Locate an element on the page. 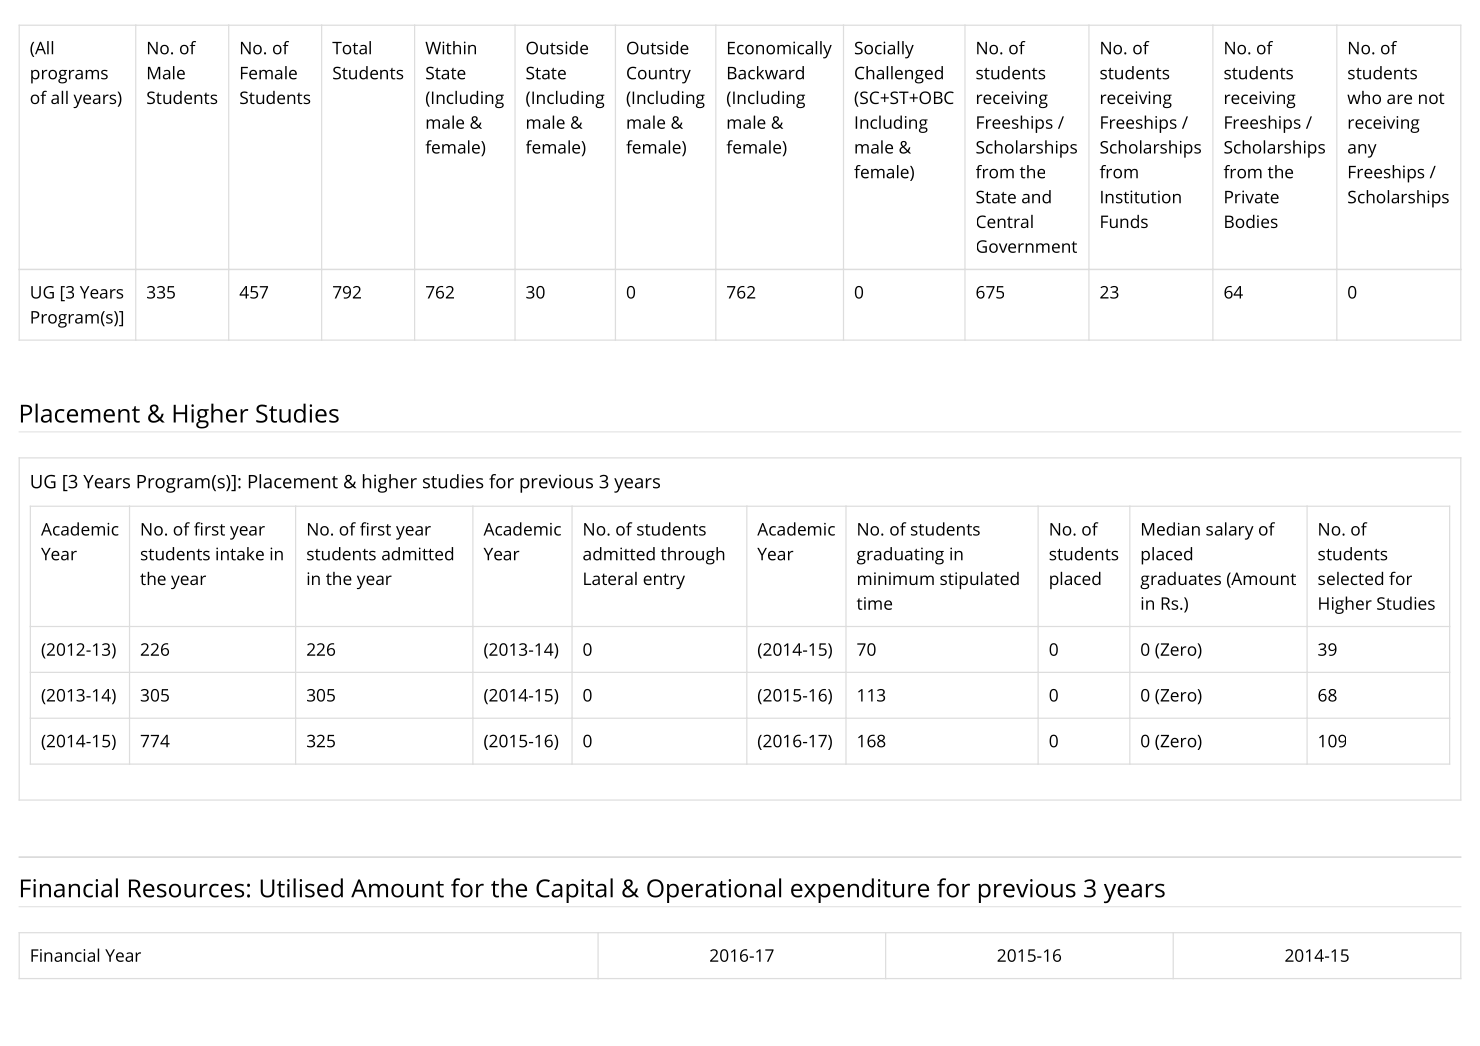 Image resolution: width=1480 pixels, height=1046 pixels. Bodies is located at coordinates (1251, 221).
